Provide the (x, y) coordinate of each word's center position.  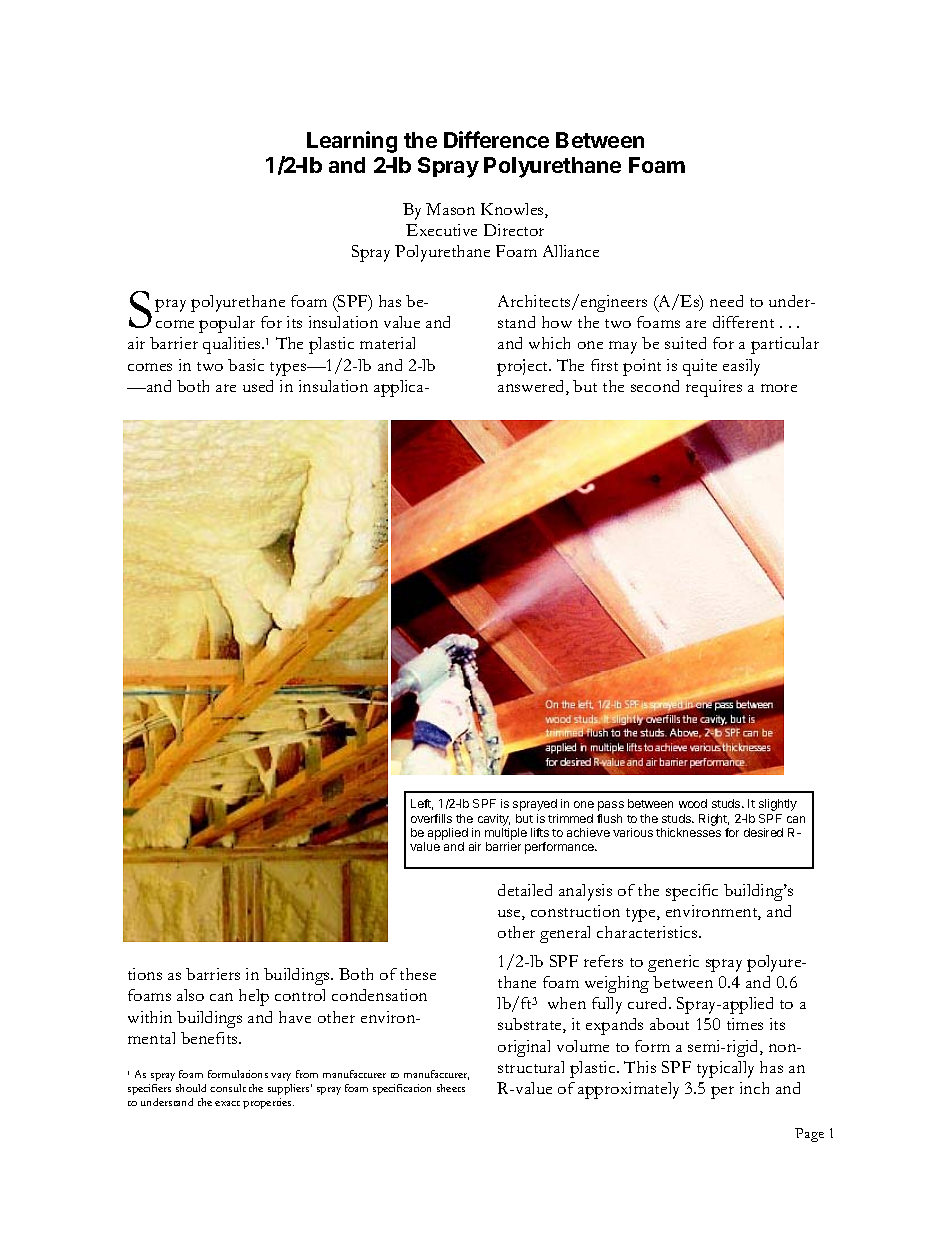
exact (227, 1103)
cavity (494, 820)
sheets (451, 1088)
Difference (496, 139)
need (726, 301)
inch (754, 1088)
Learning (352, 142)
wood (693, 803)
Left (422, 804)
